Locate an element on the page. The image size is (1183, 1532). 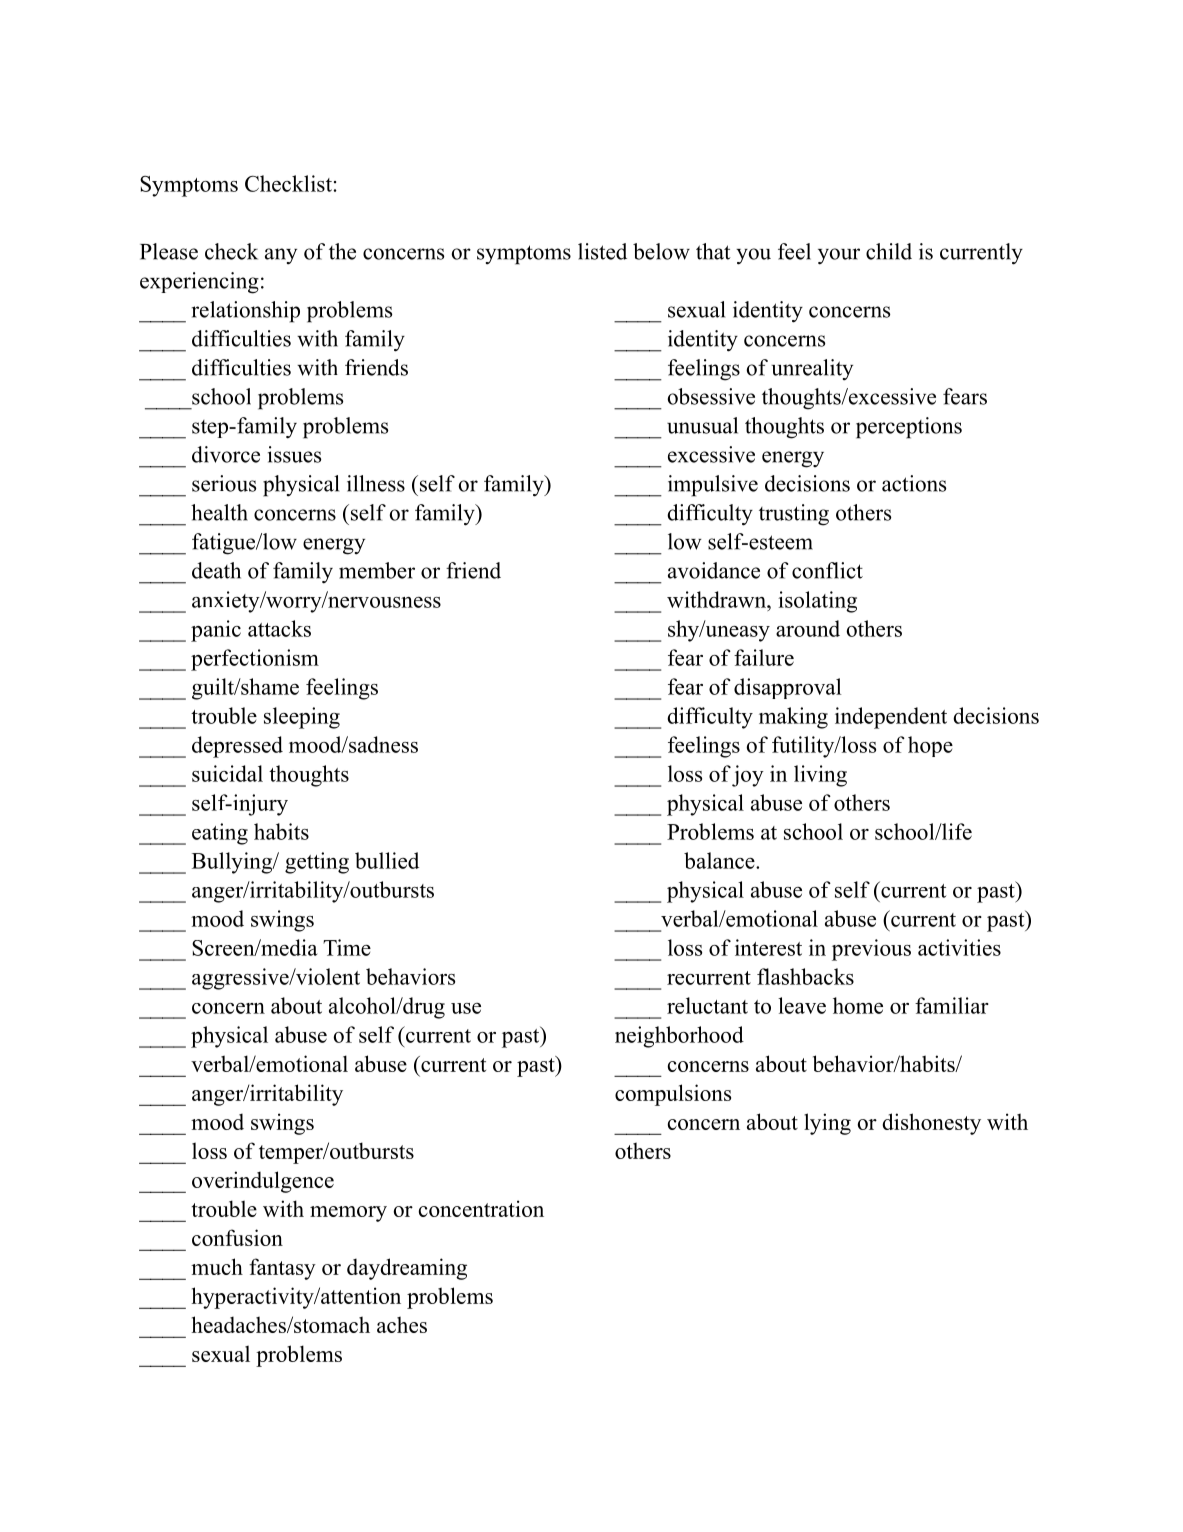
joy is located at coordinates (748, 776).
